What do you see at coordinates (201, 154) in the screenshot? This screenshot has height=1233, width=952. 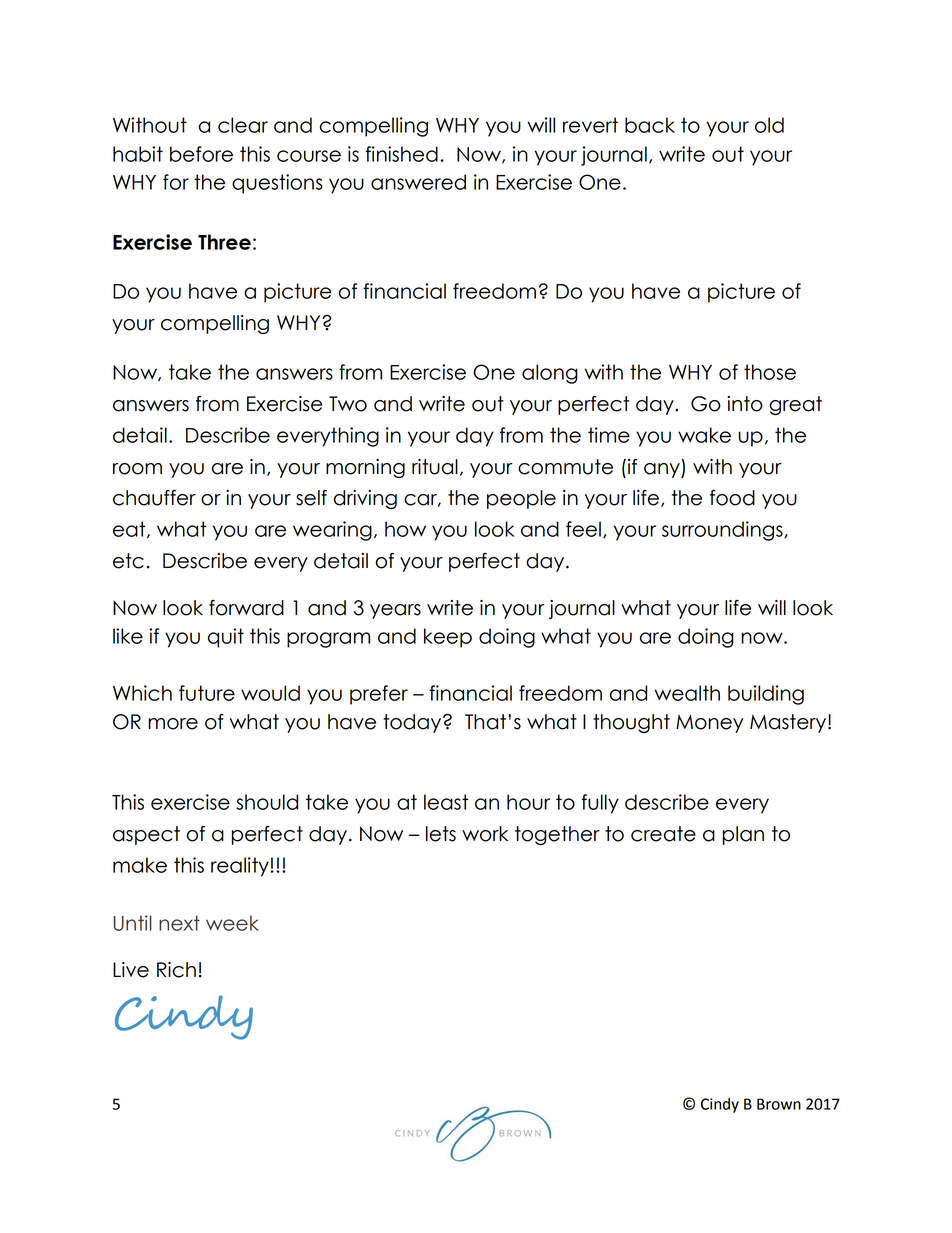 I see `before` at bounding box center [201, 154].
